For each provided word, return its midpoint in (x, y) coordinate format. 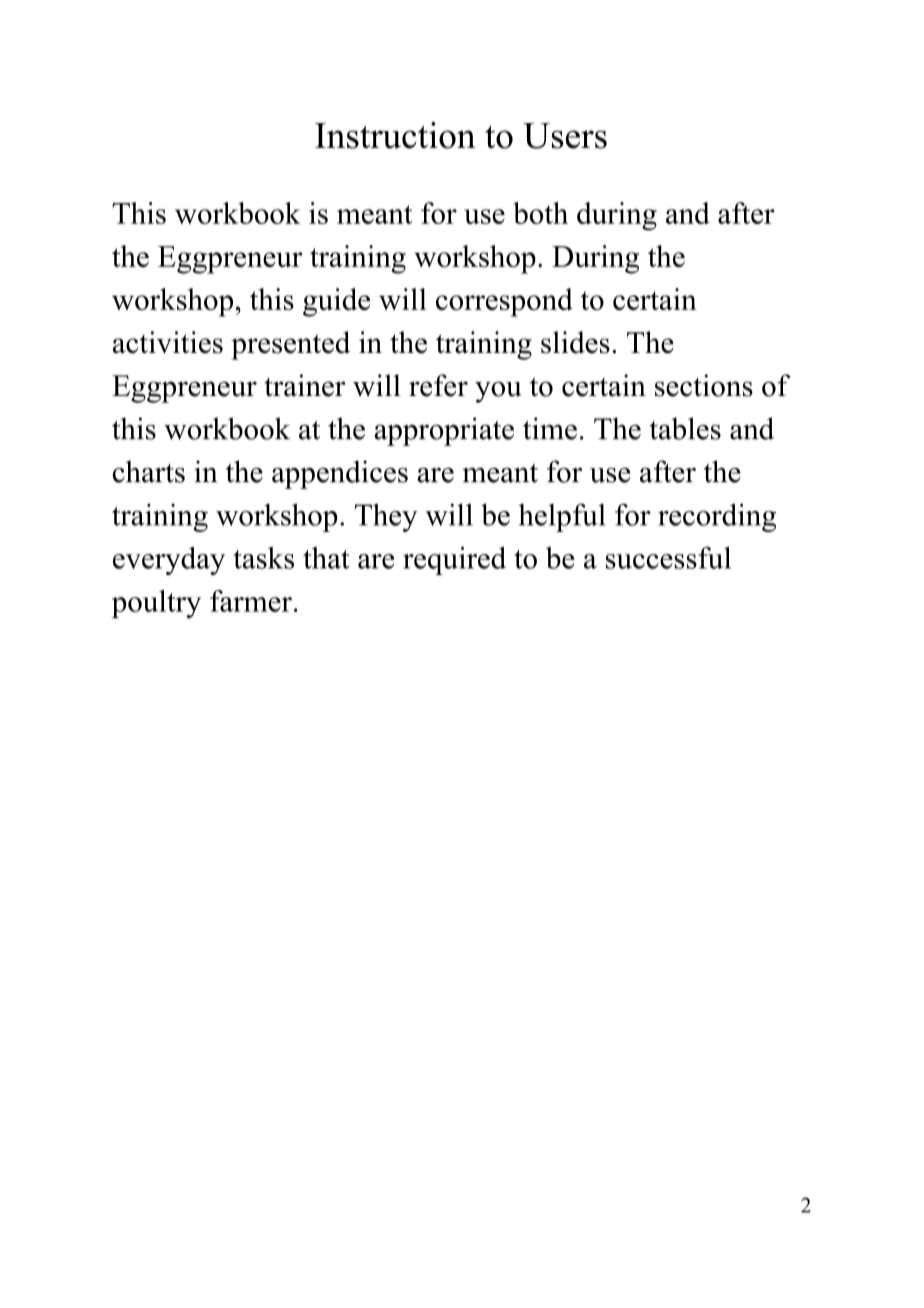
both (540, 213)
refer (438, 385)
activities (168, 342)
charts (149, 471)
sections (704, 385)
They (386, 517)
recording (717, 517)
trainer (305, 385)
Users (565, 136)
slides (575, 342)
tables (685, 428)
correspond (504, 302)
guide (336, 302)
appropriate (444, 431)
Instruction (395, 135)
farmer (251, 601)
